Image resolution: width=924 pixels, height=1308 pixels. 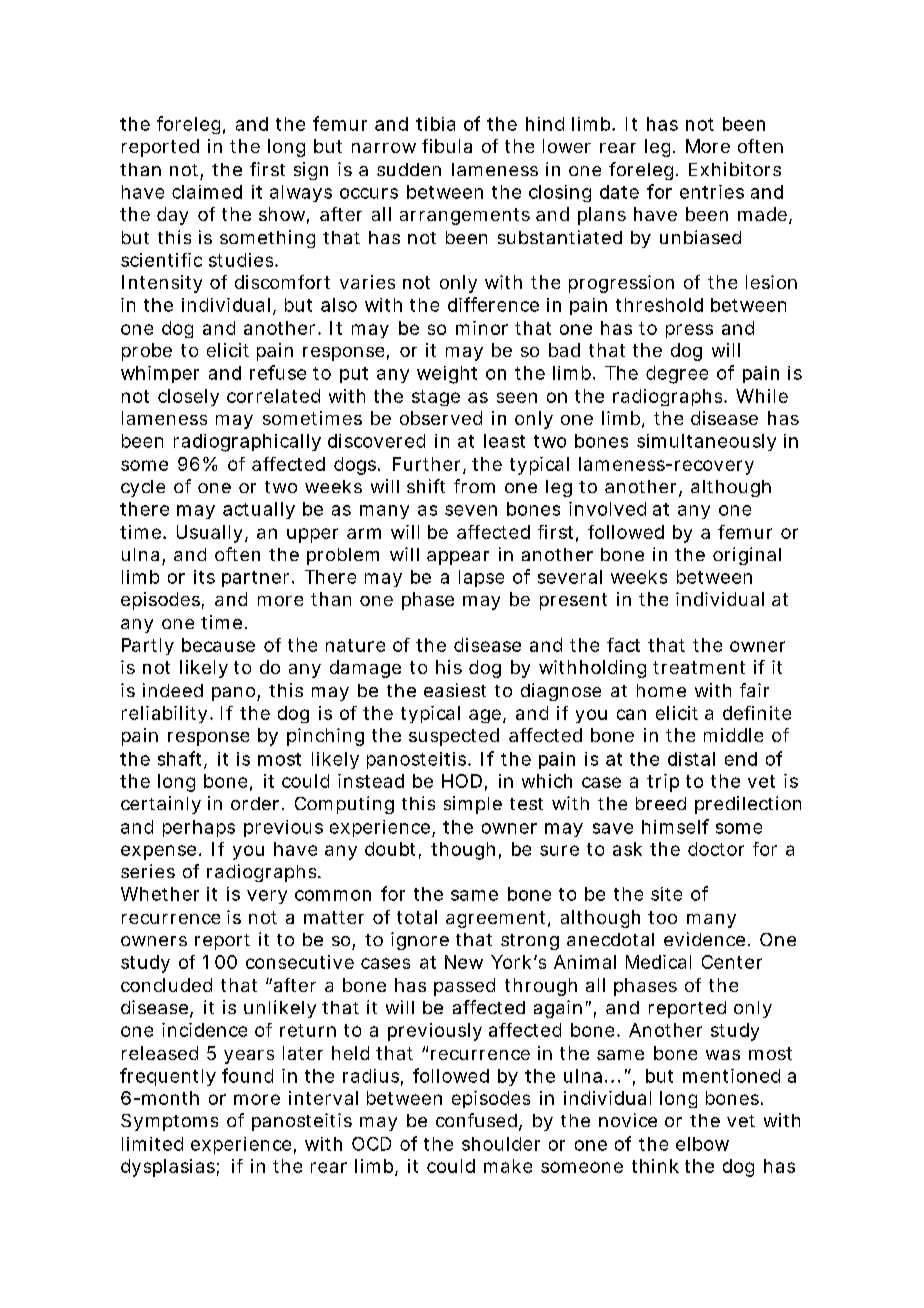 What do you see at coordinates (259, 510) in the screenshot?
I see `actually` at bounding box center [259, 510].
